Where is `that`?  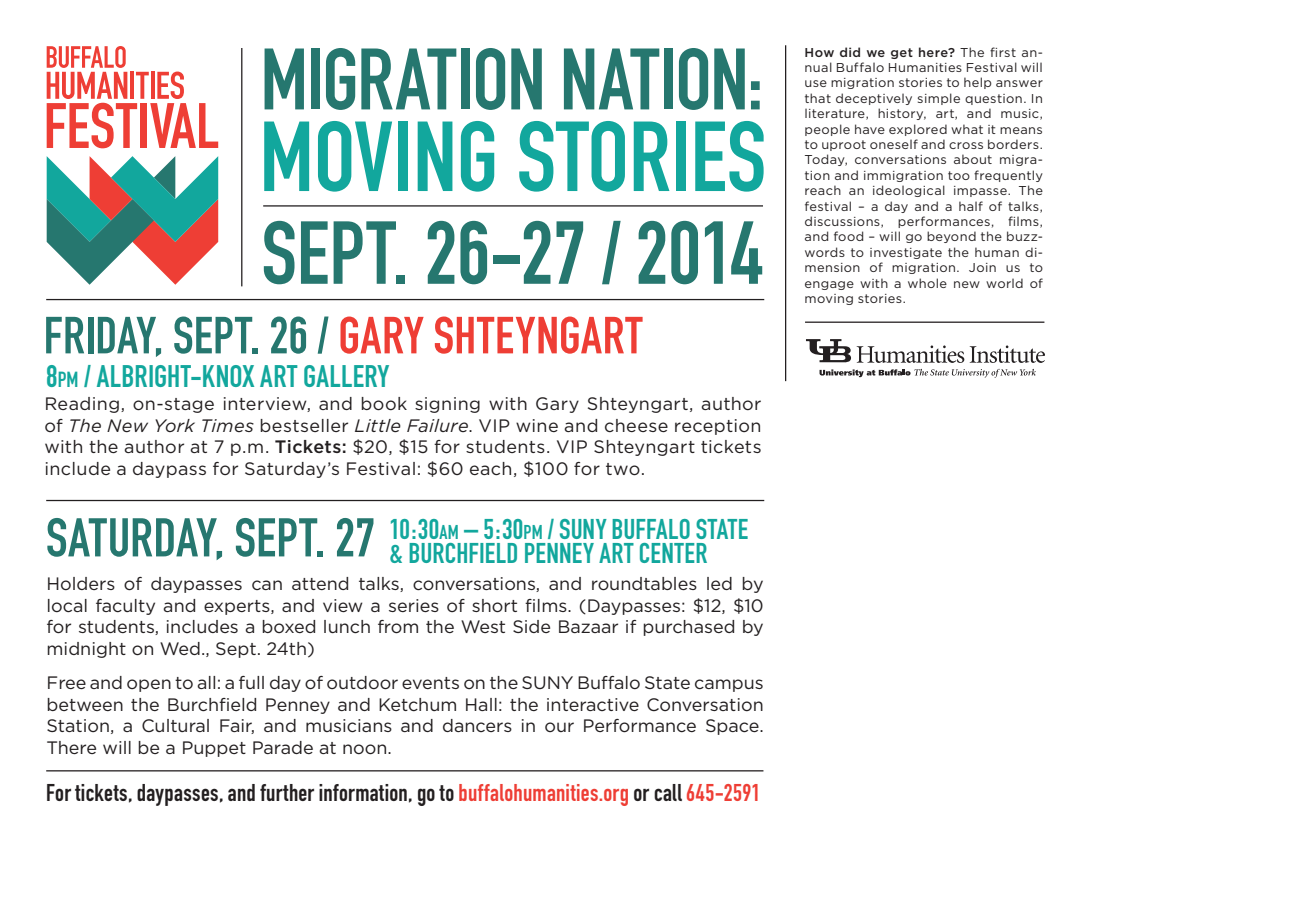
that is located at coordinates (818, 98).
